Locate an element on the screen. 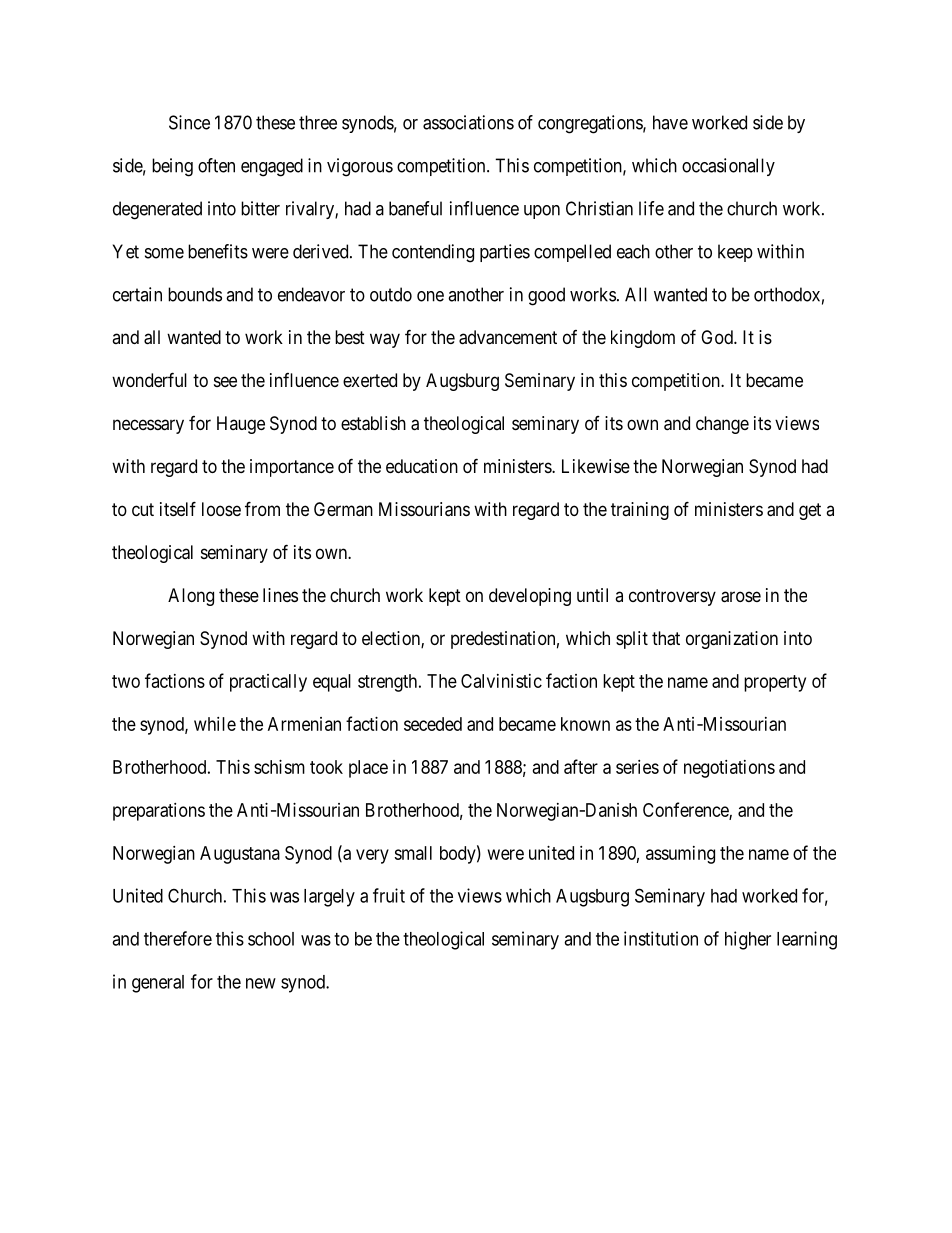 Image resolution: width=952 pixels, height=1233 pixels. therefore is located at coordinates (178, 938).
